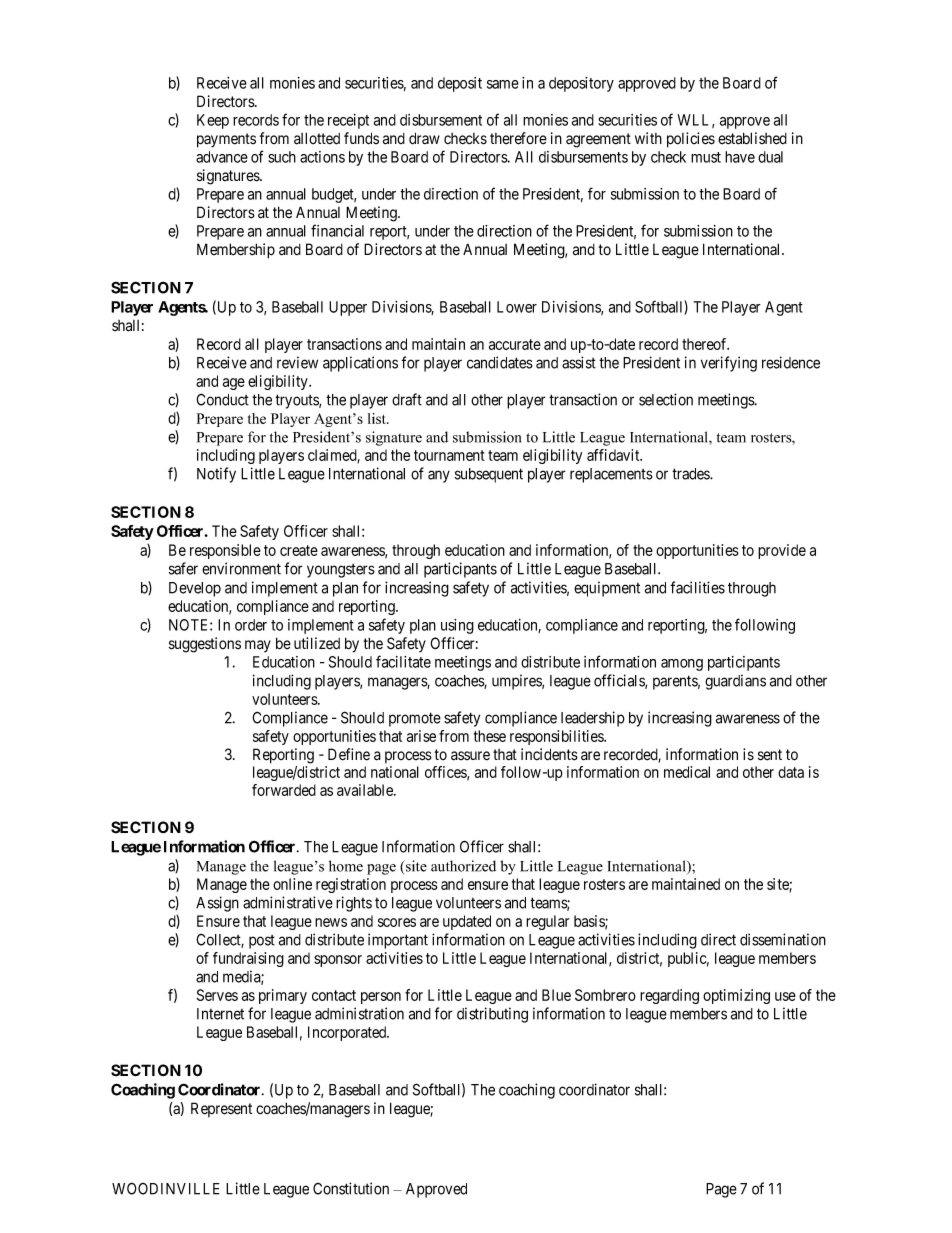 Image resolution: width=952 pixels, height=1233 pixels. What do you see at coordinates (284, 790) in the screenshot?
I see `forwarded` at bounding box center [284, 790].
